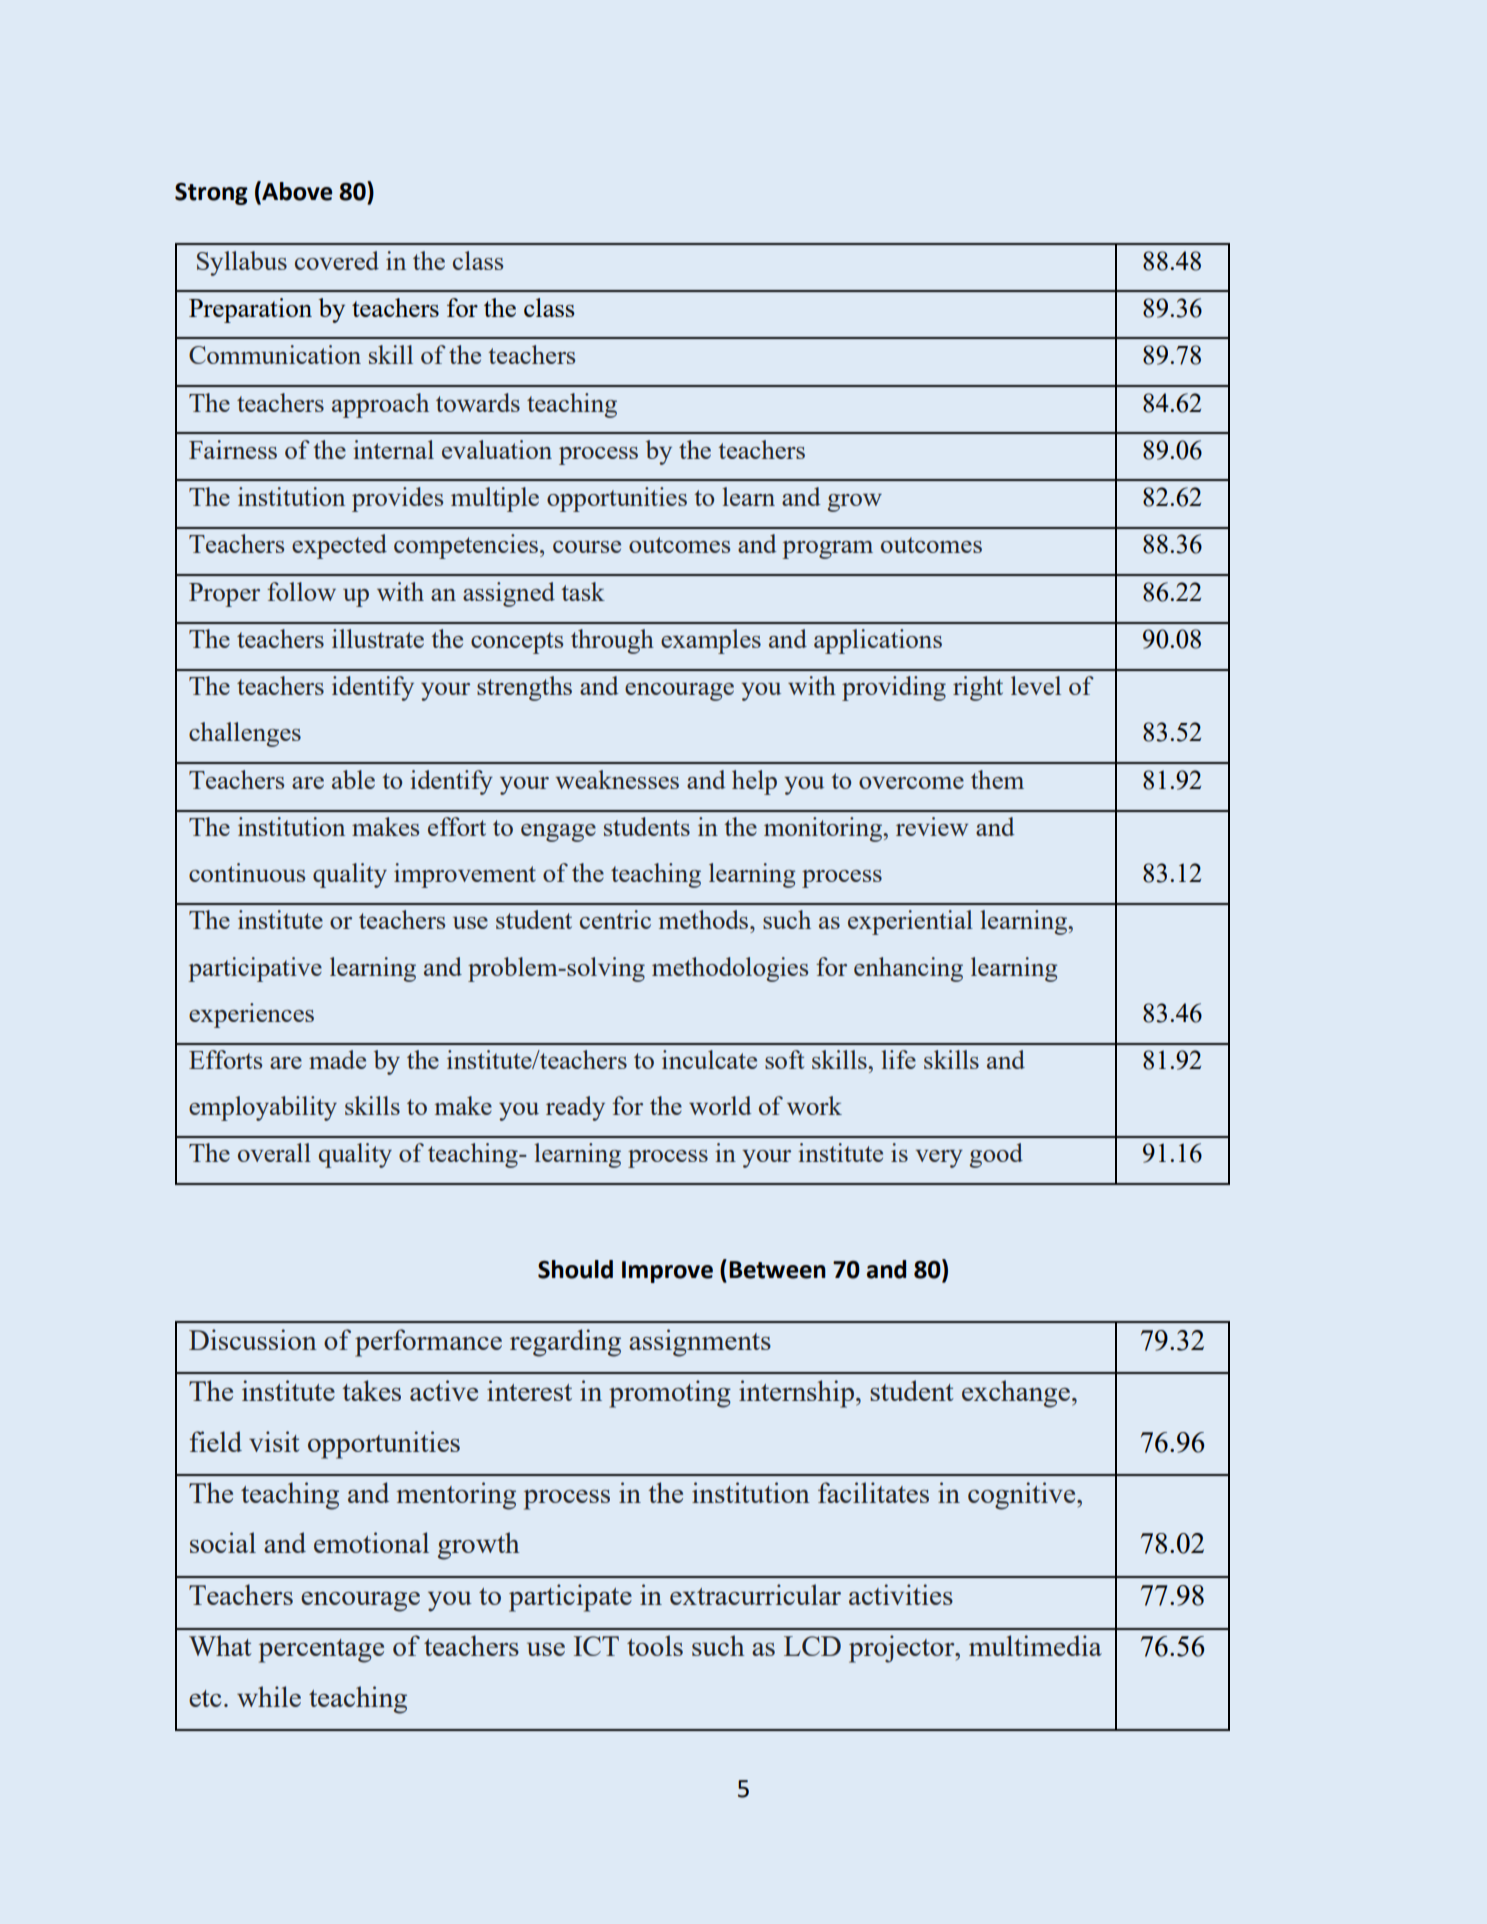  What do you see at coordinates (245, 734) in the image?
I see `challenges` at bounding box center [245, 734].
